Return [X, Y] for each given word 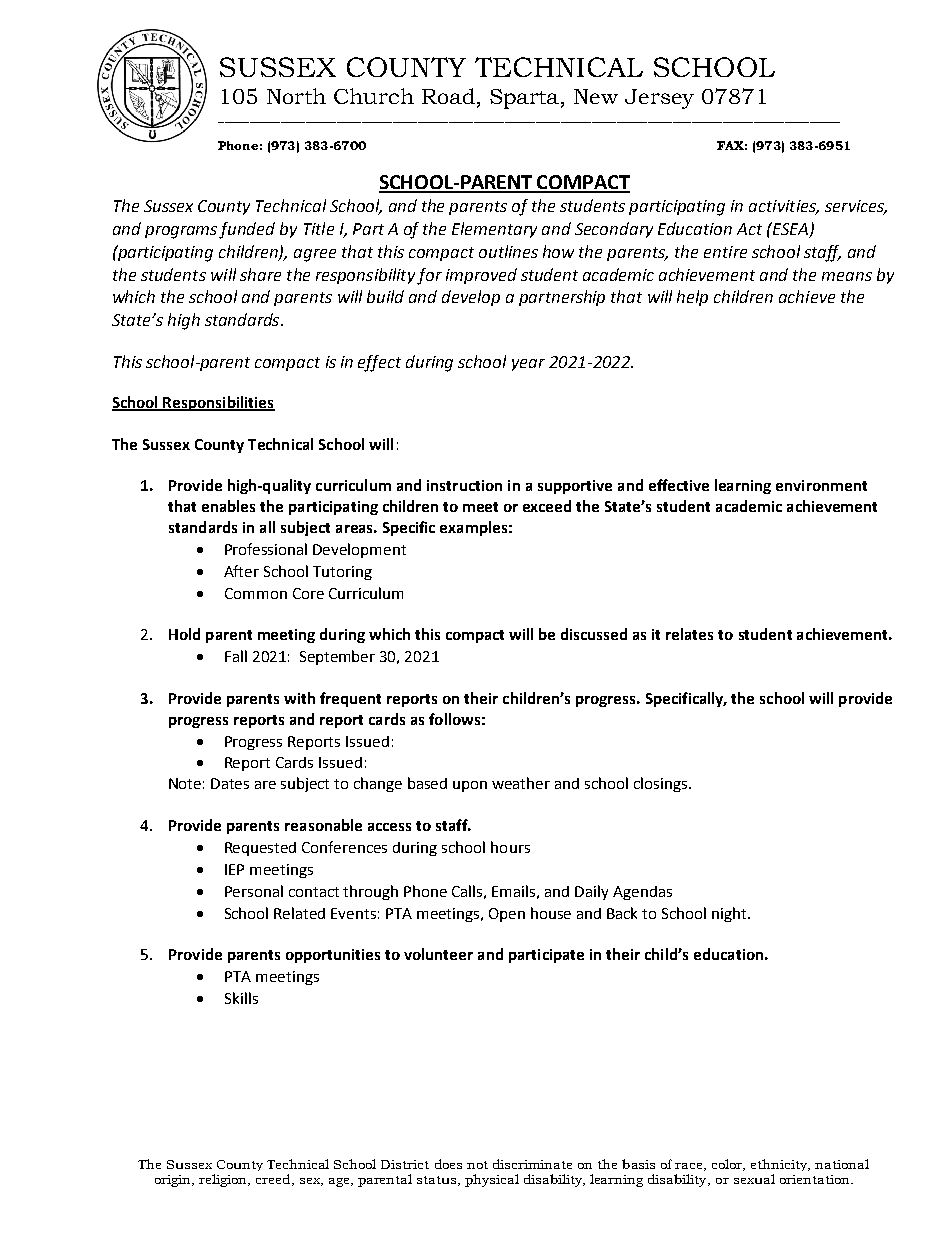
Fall [236, 656]
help [692, 298]
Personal [254, 891]
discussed [594, 634]
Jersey [659, 99]
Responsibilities [218, 403]
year [528, 365]
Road [448, 96]
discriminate [532, 1164]
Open [507, 915]
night [730, 914]
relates [689, 634]
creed [274, 1180]
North [296, 96]
